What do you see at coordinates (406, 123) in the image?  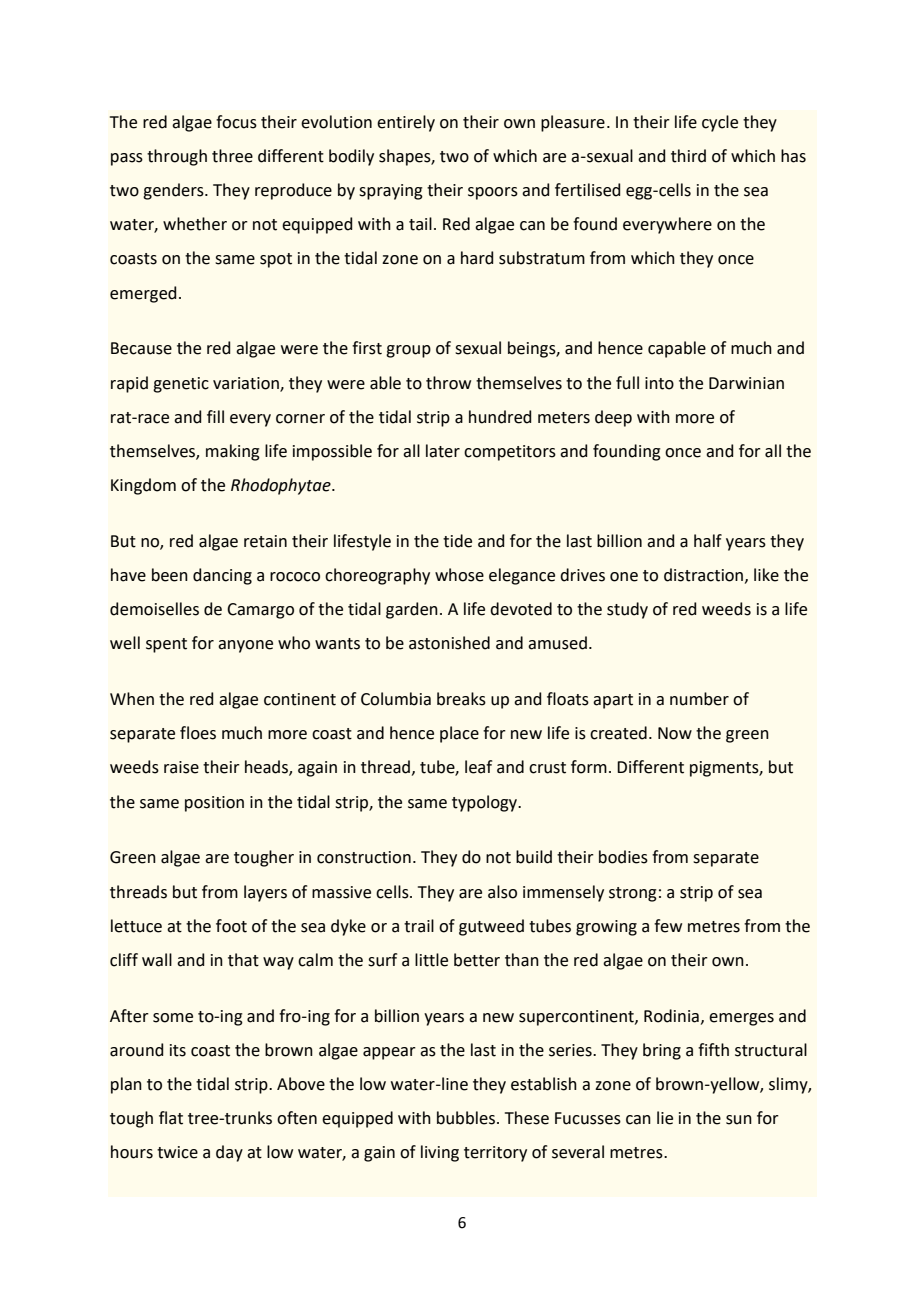 I see `entirely` at bounding box center [406, 123].
